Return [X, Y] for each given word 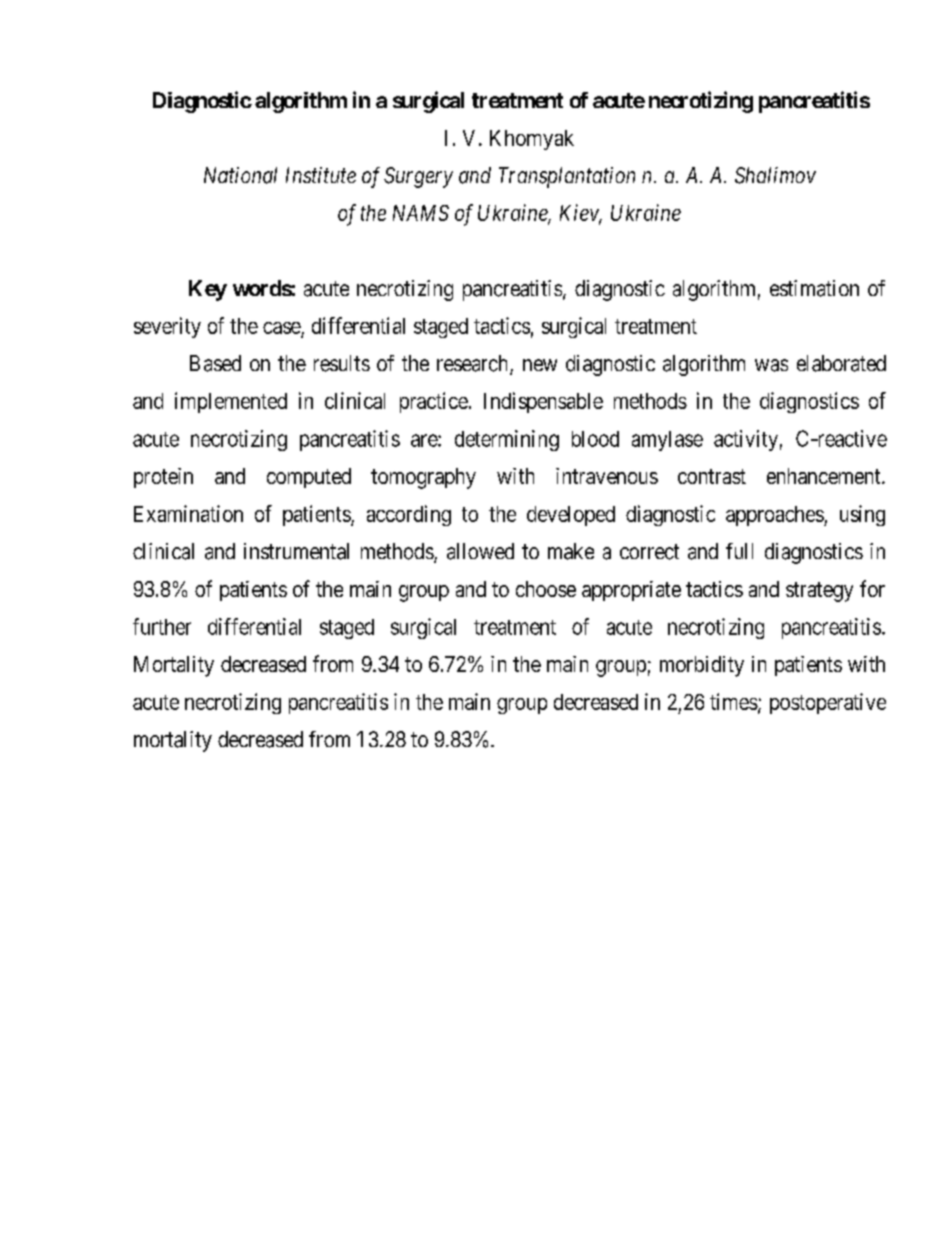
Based [215, 363]
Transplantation [567, 177]
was [771, 365]
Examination [188, 513]
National [240, 175]
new [540, 365]
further [162, 626]
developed [571, 516]
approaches [775, 516]
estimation [814, 288]
